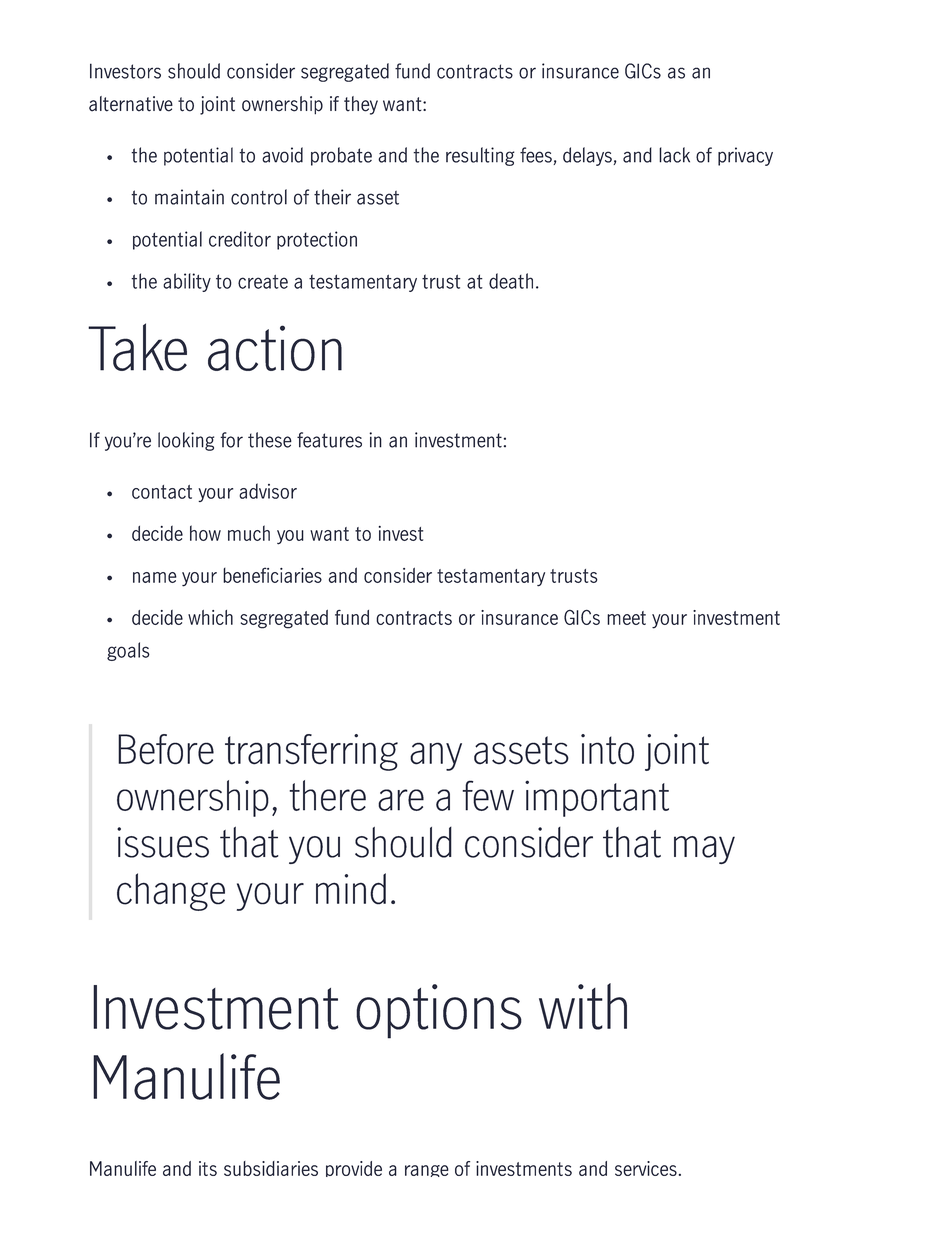  Describe the element at coordinates (186, 441) in the image. I see `looking` at that location.
